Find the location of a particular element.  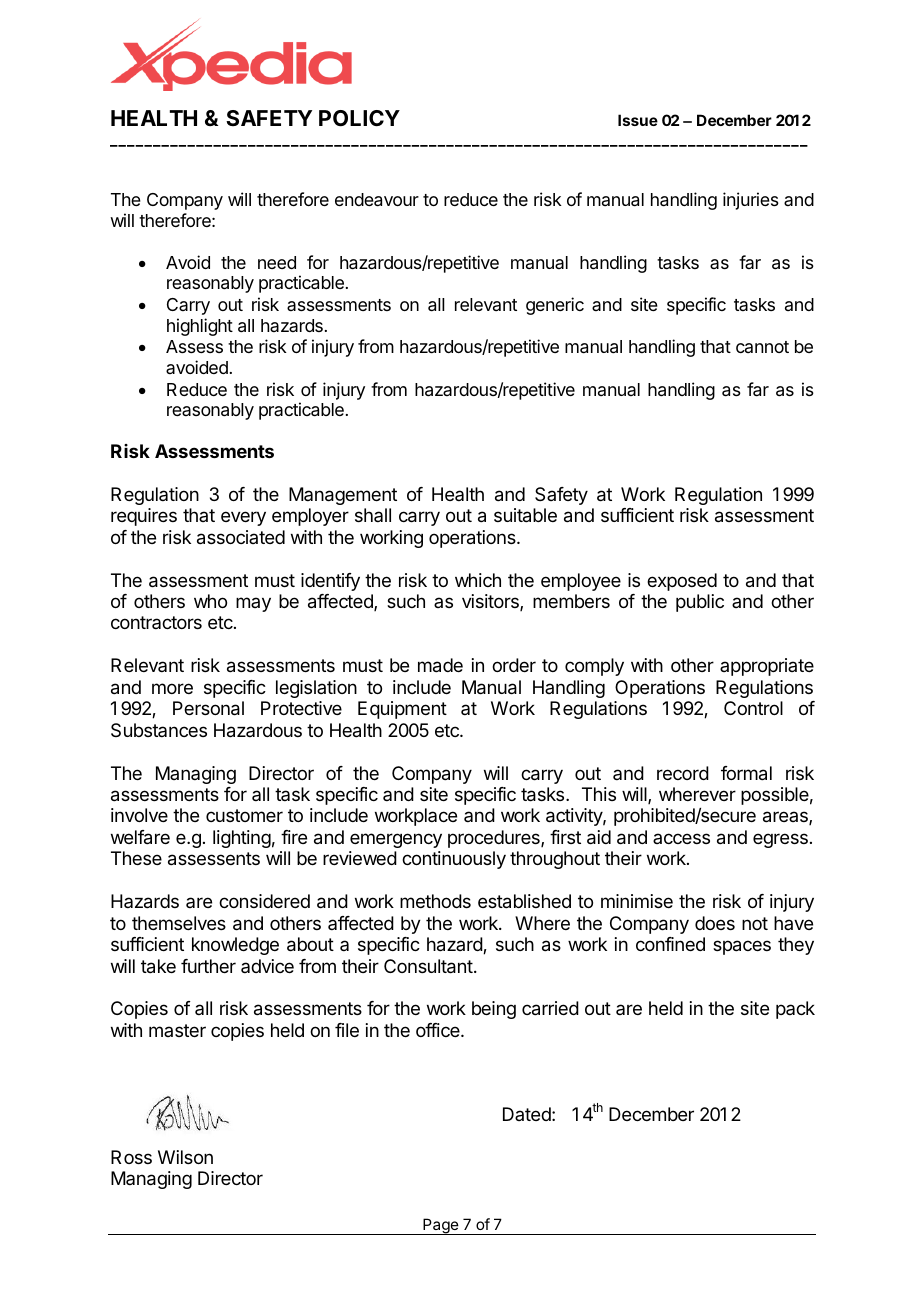

suitable is located at coordinates (525, 515).
